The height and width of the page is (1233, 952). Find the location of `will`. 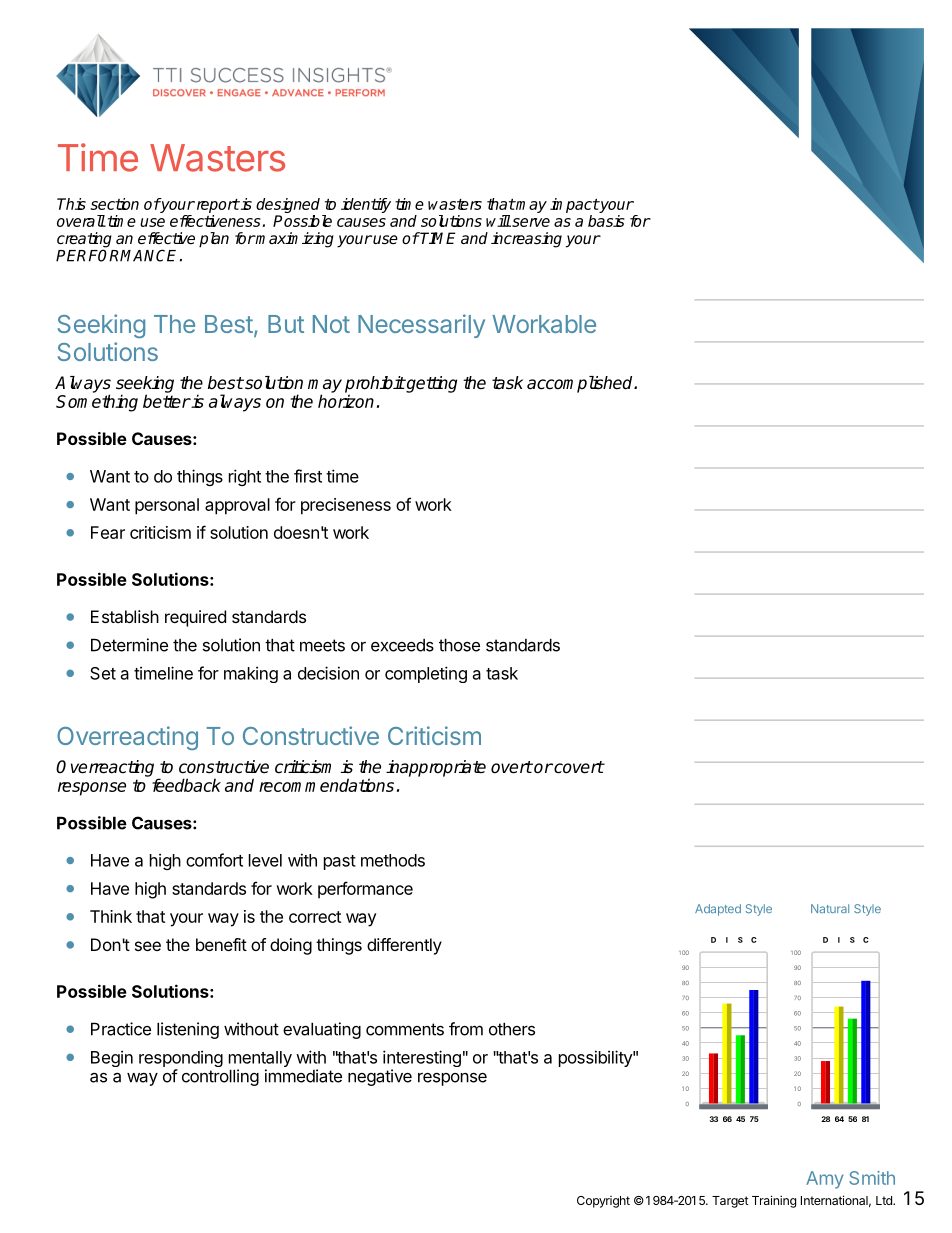

will is located at coordinates (498, 221).
